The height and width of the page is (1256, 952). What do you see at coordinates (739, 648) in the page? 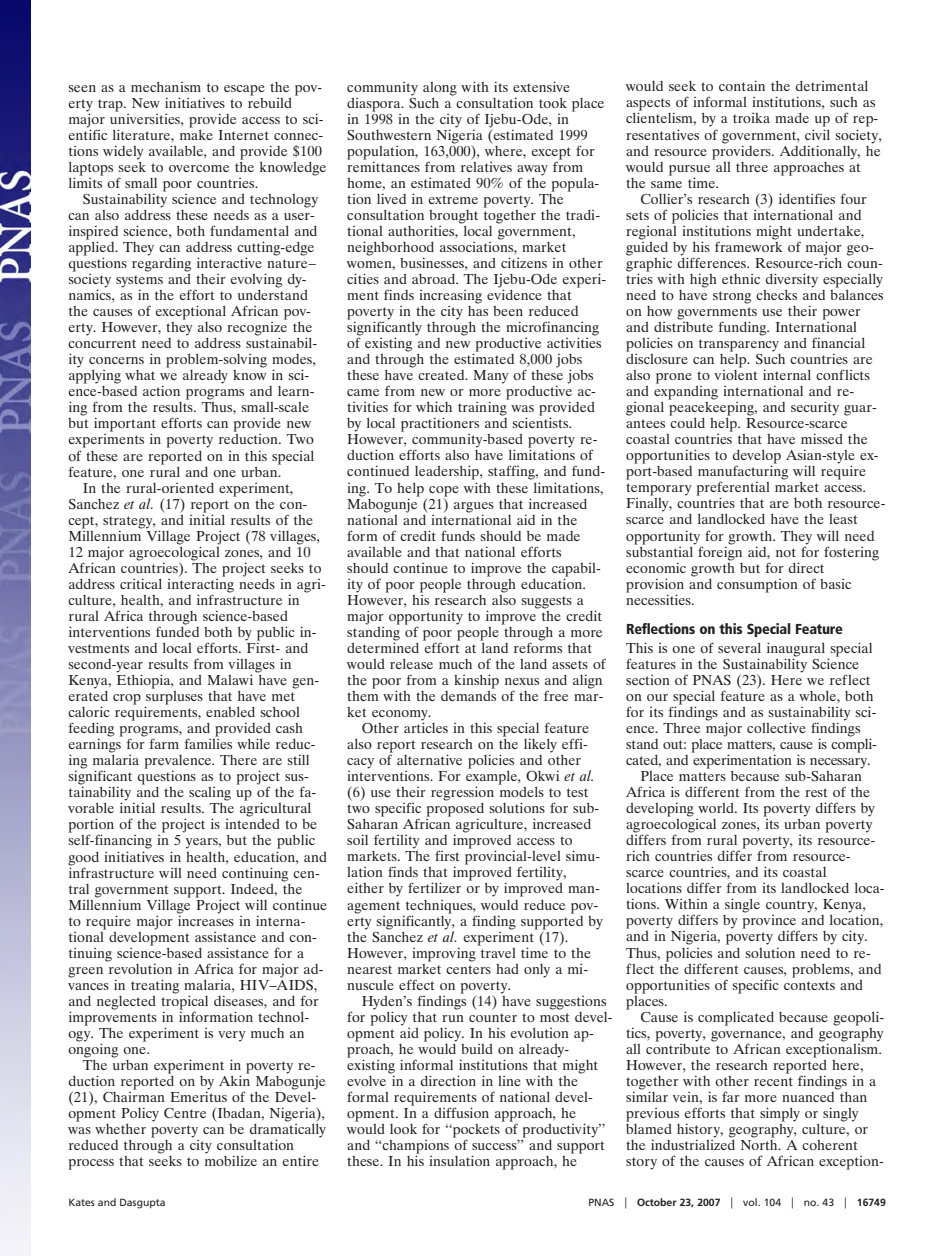
I see `several` at bounding box center [739, 648].
